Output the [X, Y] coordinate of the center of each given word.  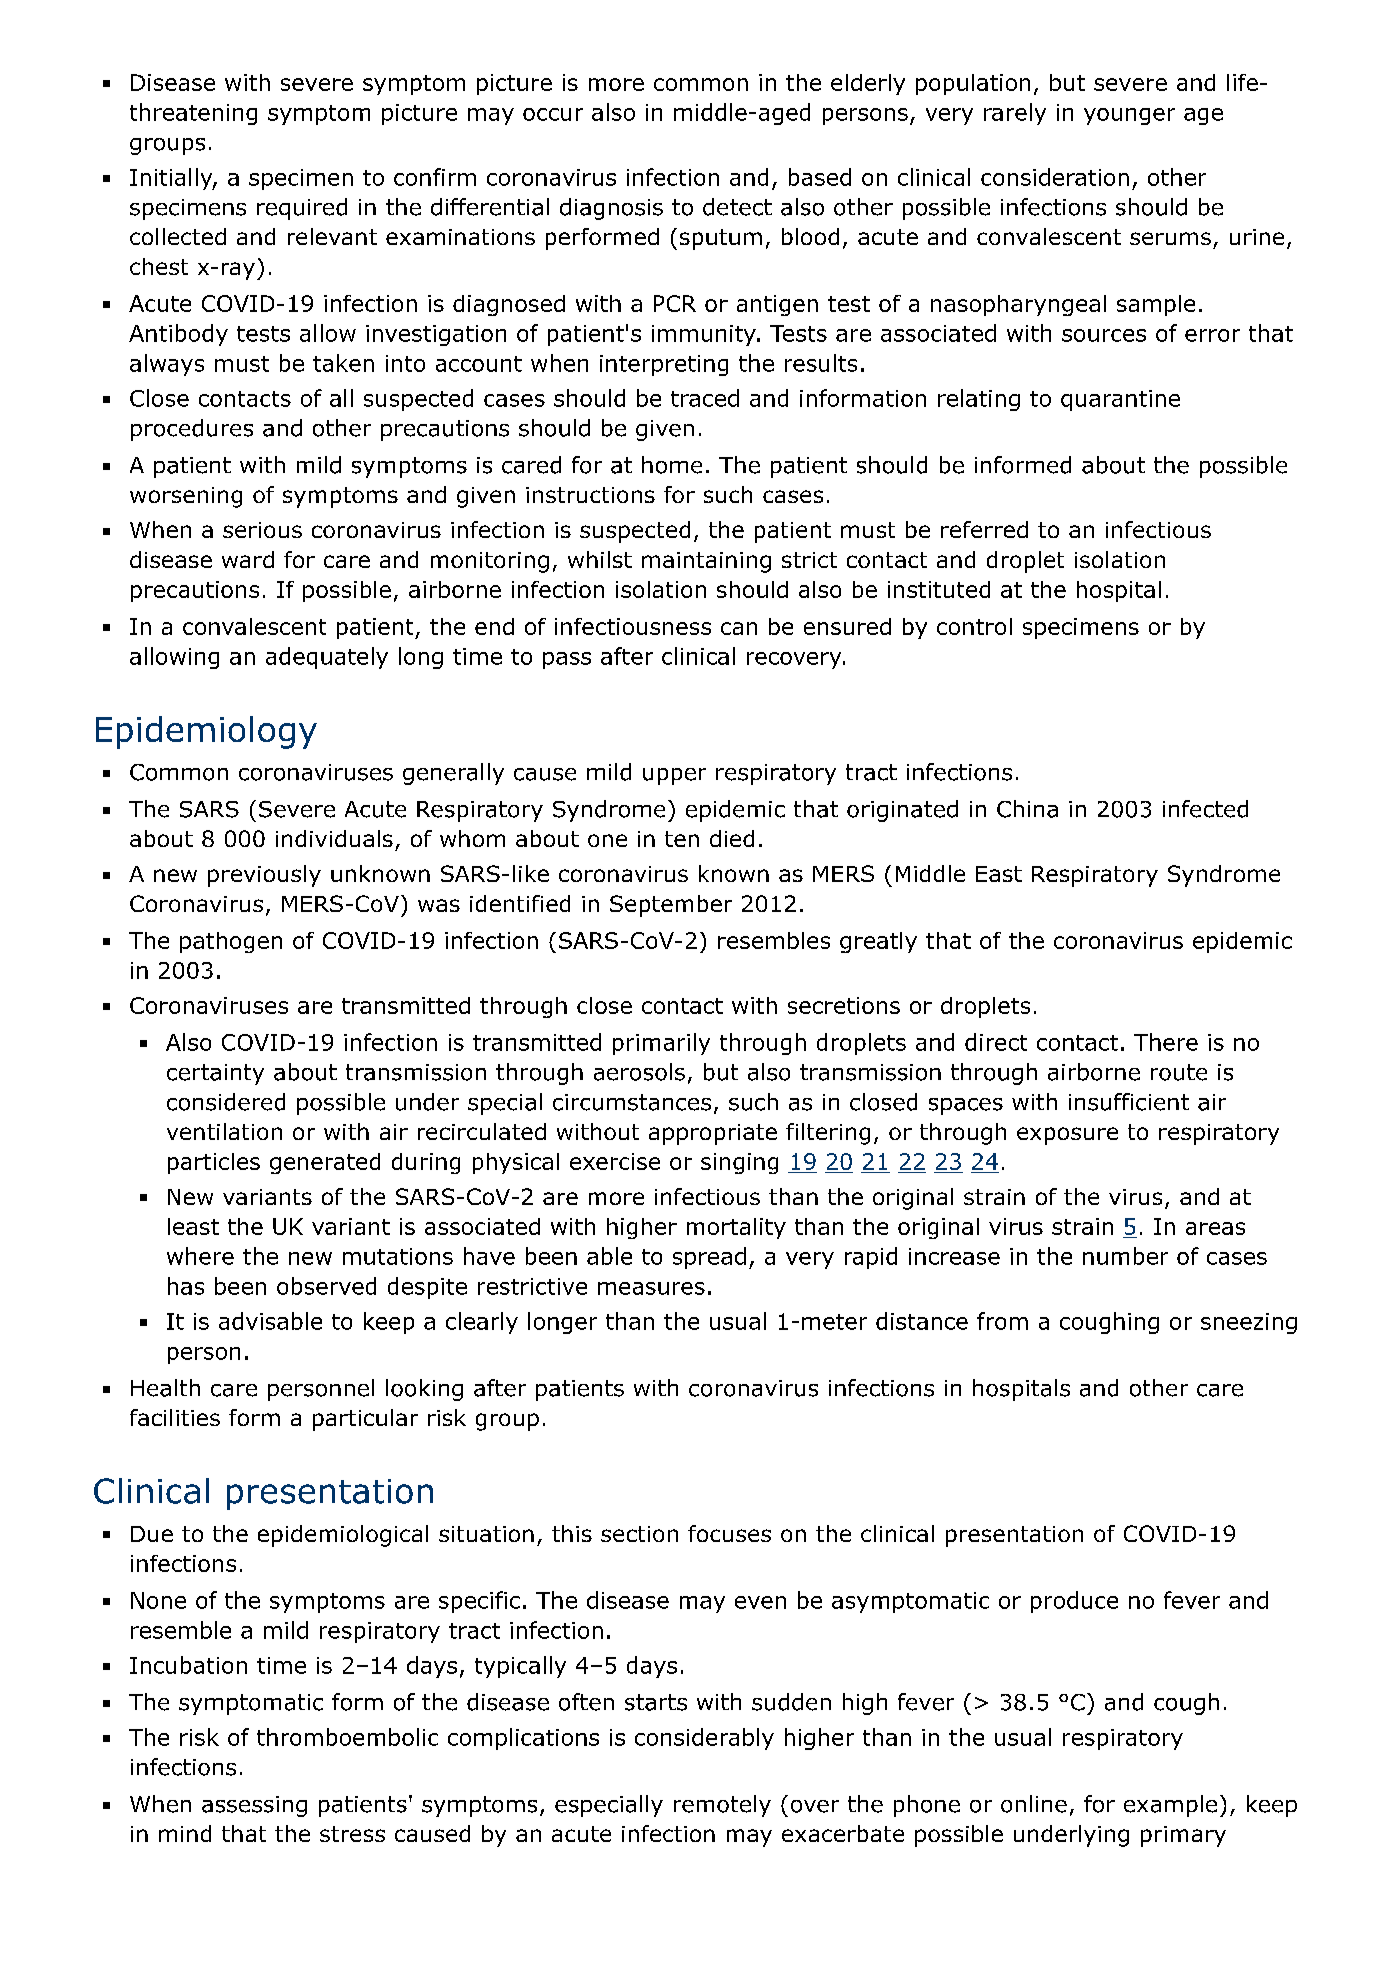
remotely [722, 1806]
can [739, 628]
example [1170, 1806]
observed [326, 1286]
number [1125, 1256]
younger [1129, 116]
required [302, 209]
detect [737, 207]
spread [709, 1258]
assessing [254, 1806]
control [974, 626]
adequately [327, 658]
